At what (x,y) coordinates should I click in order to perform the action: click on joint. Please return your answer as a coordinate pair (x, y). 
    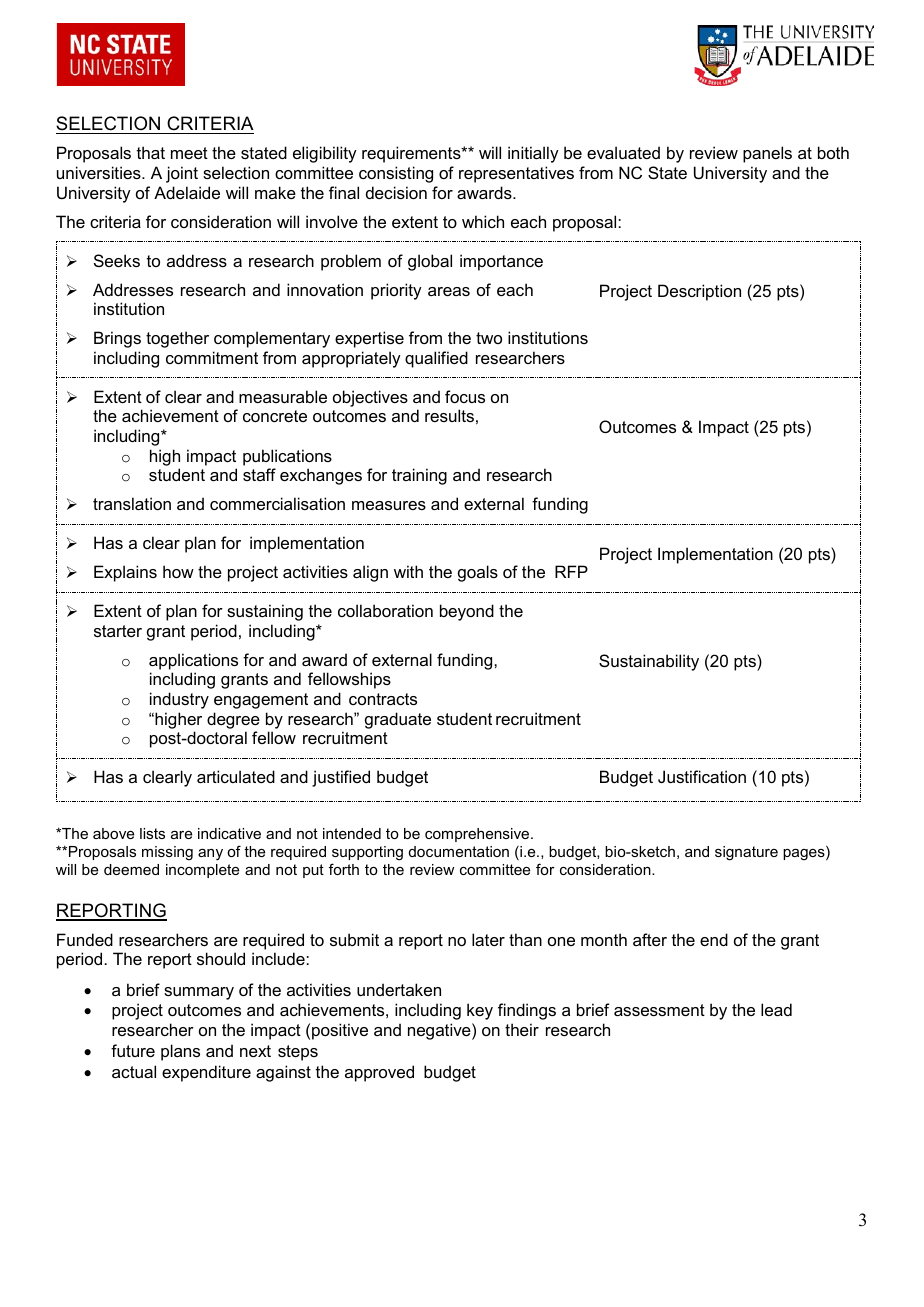
    Looking at the image, I should click on (182, 174).
